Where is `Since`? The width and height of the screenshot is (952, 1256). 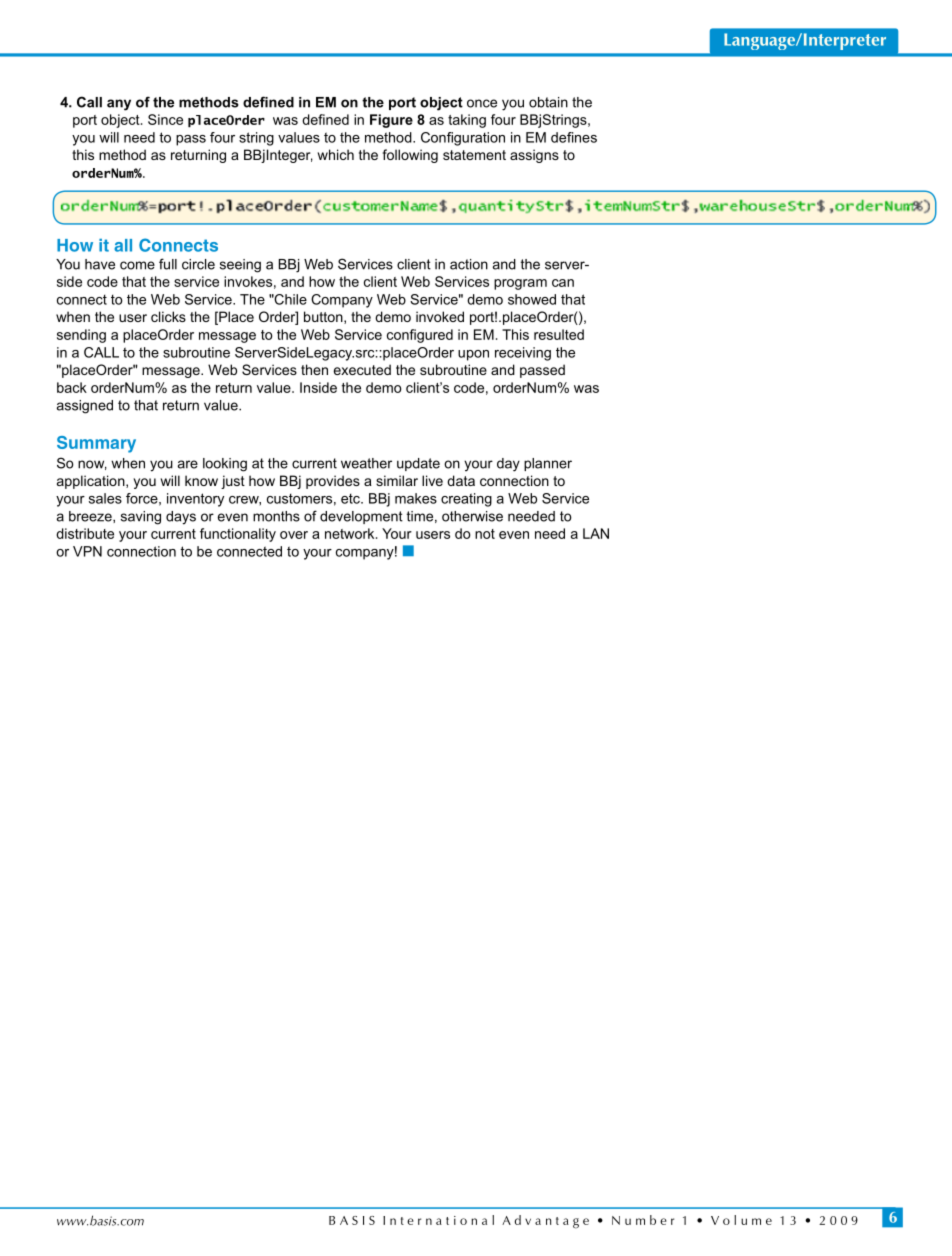
Since is located at coordinates (165, 119).
